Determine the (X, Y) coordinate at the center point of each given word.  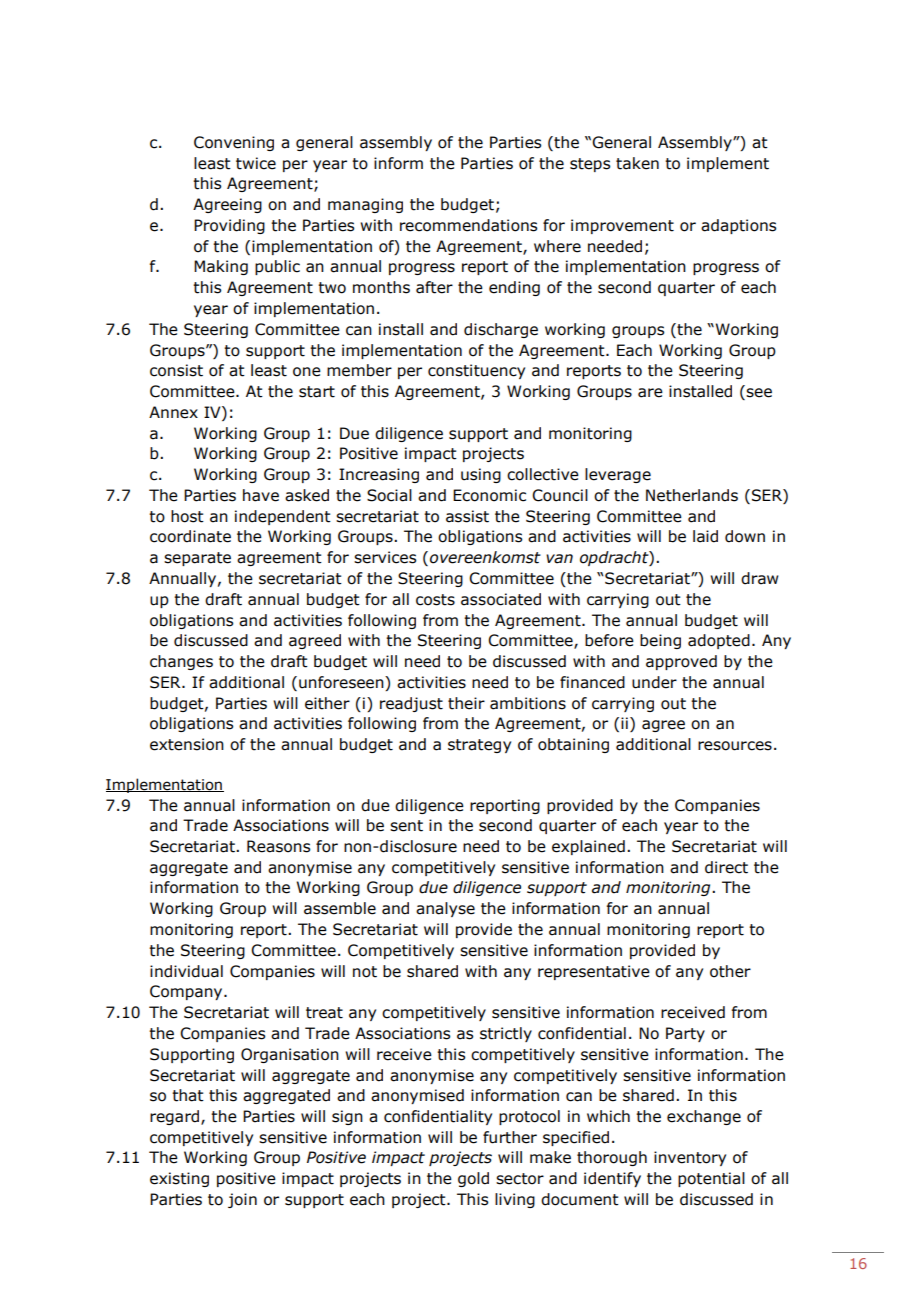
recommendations (468, 225)
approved (681, 662)
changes (181, 662)
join (242, 1200)
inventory (690, 1158)
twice (256, 163)
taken (637, 163)
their (466, 703)
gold (473, 1179)
